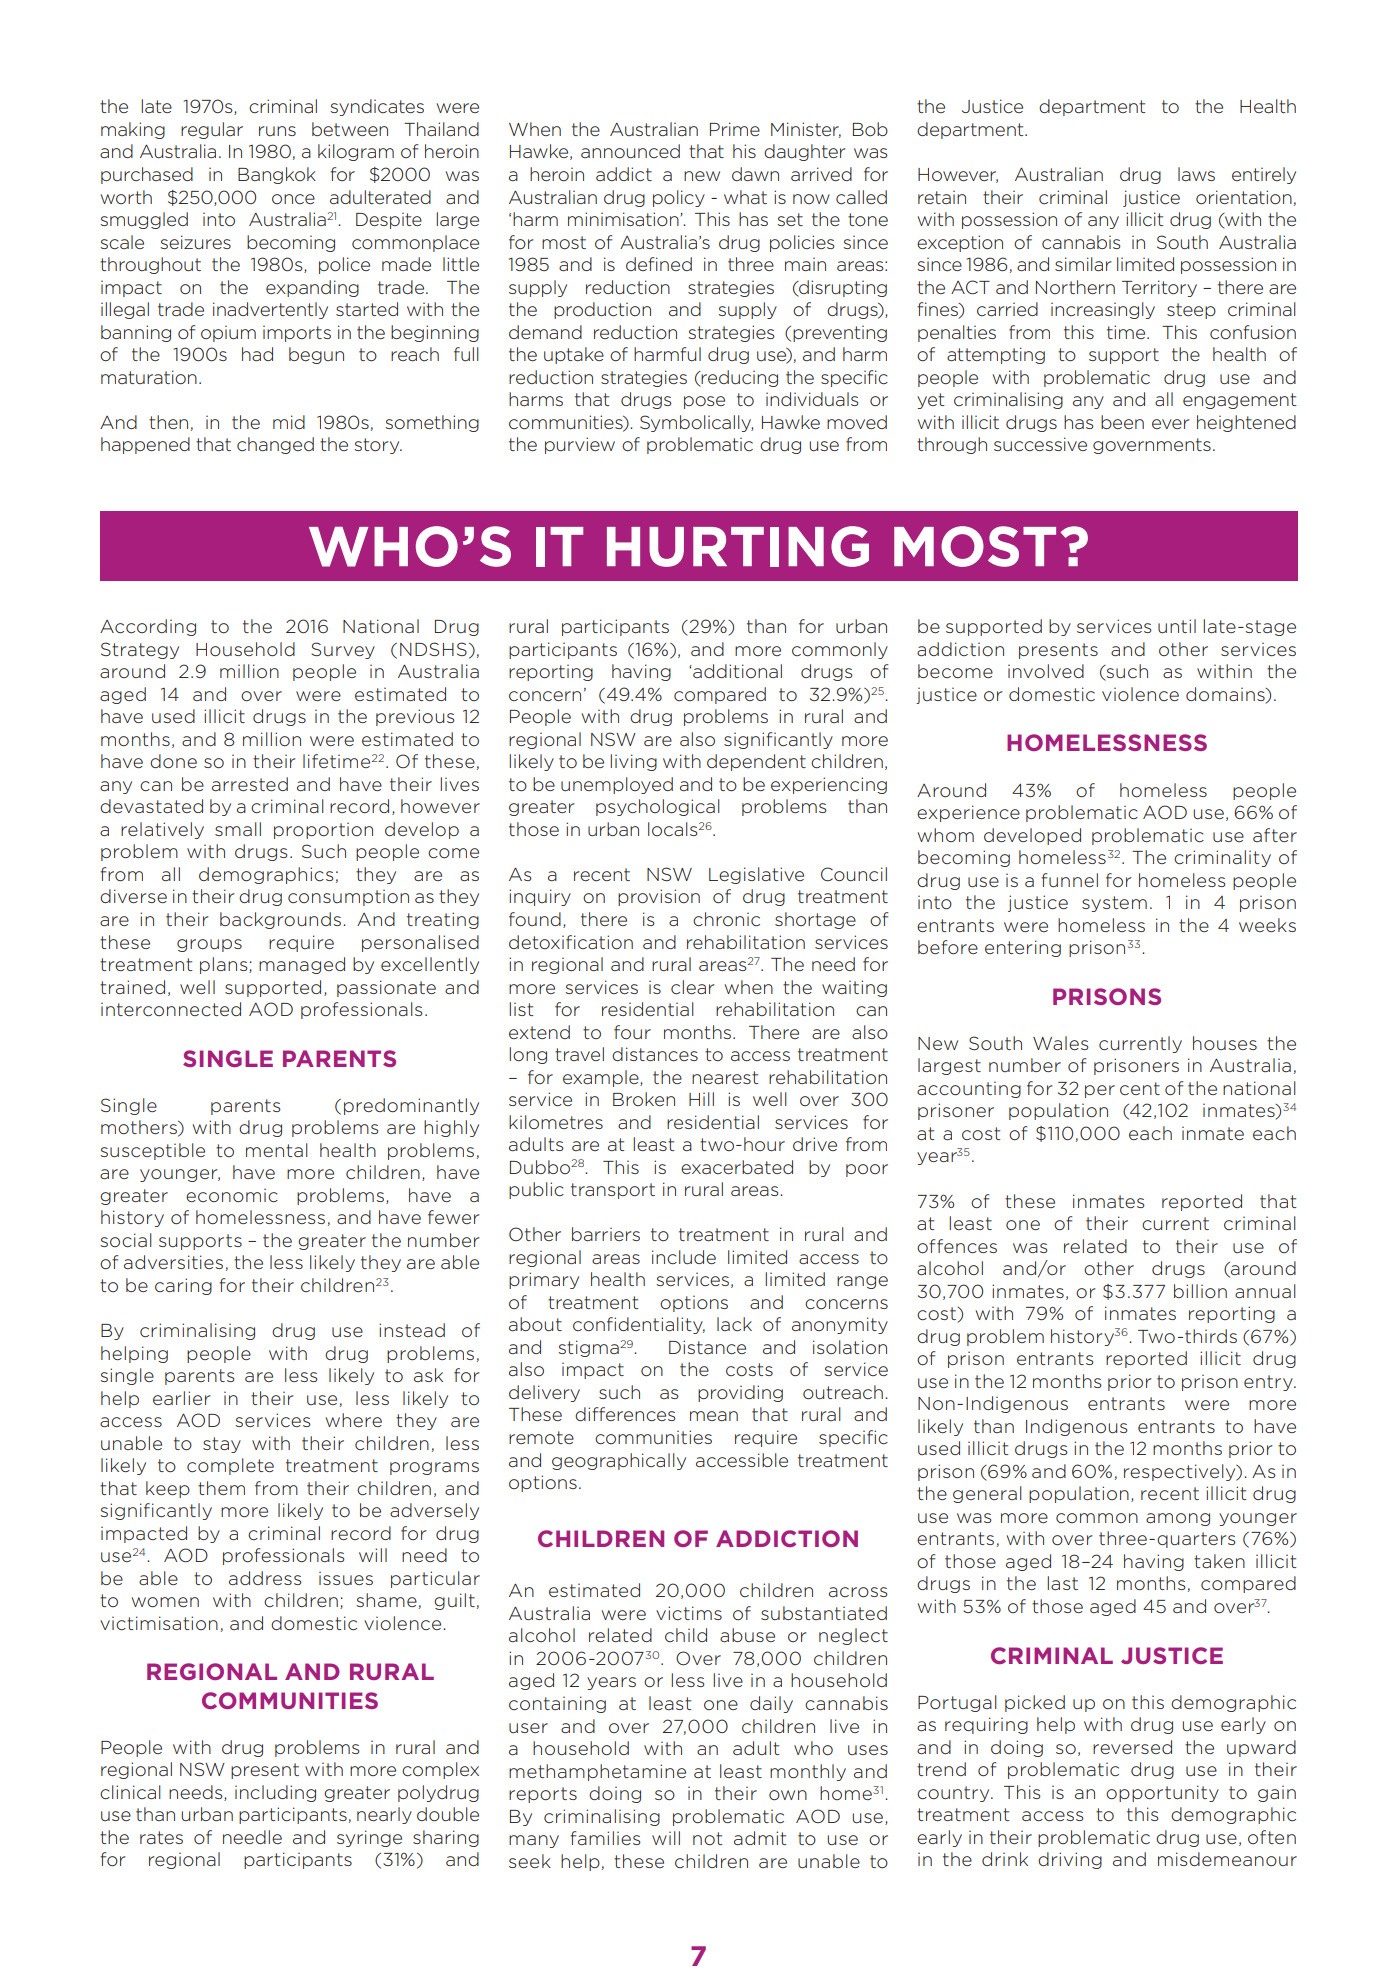 This image has height=1975, width=1397. I want to click on not, so click(708, 1838).
